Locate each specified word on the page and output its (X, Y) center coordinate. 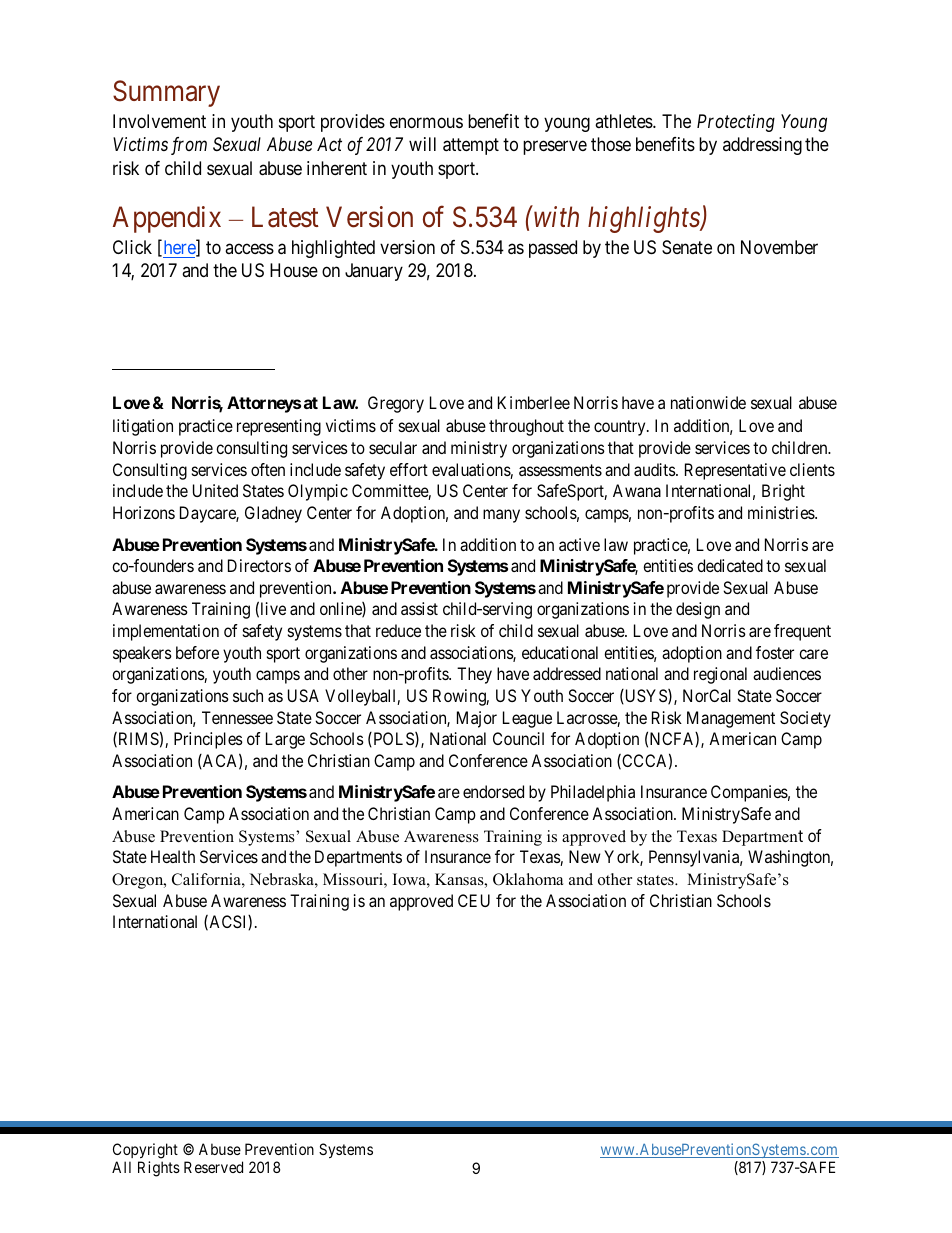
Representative (735, 471)
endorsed (493, 791)
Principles (208, 740)
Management (731, 719)
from (189, 146)
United (215, 490)
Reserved (213, 1167)
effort (409, 469)
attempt (471, 147)
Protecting (736, 123)
